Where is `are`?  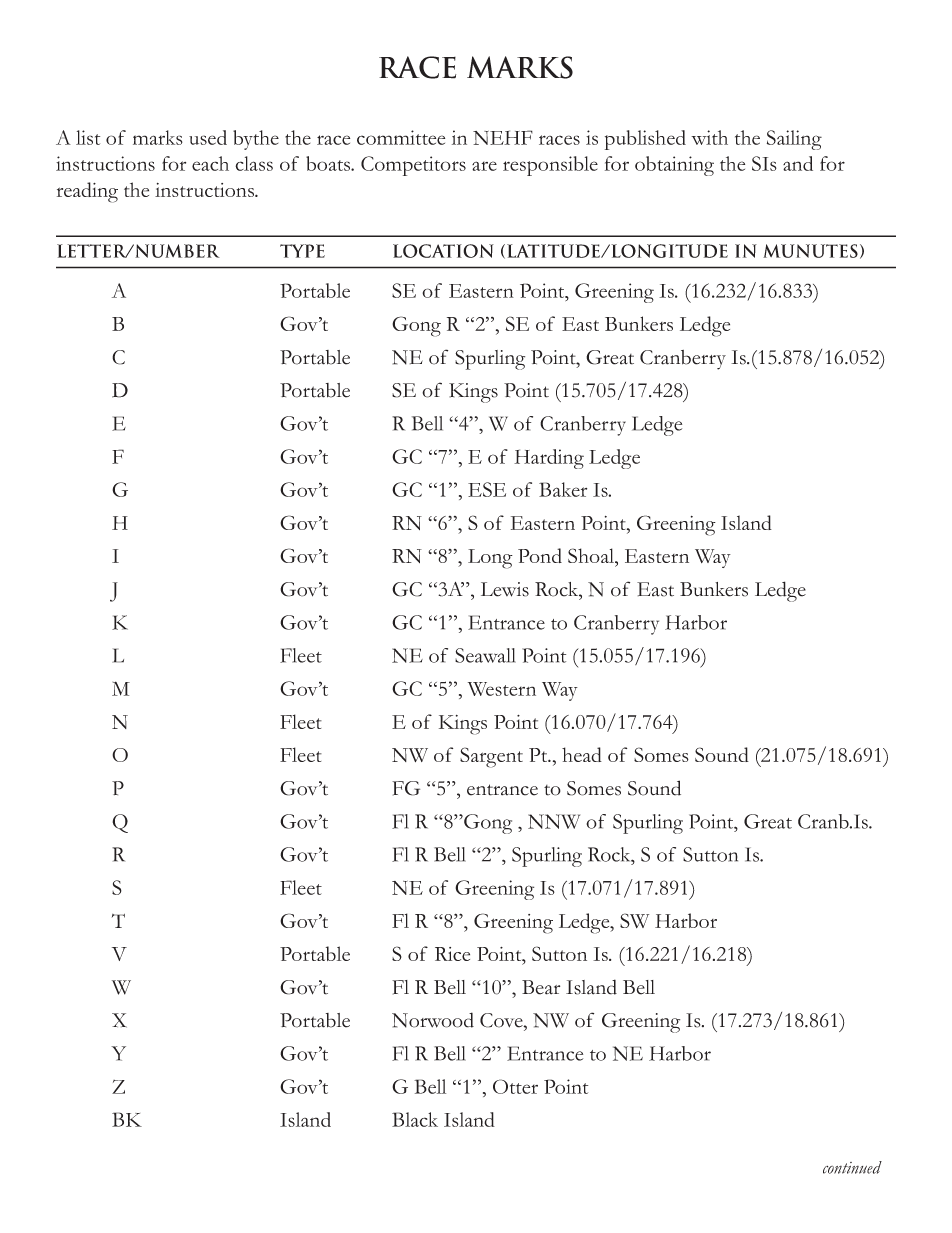
are is located at coordinates (484, 166).
